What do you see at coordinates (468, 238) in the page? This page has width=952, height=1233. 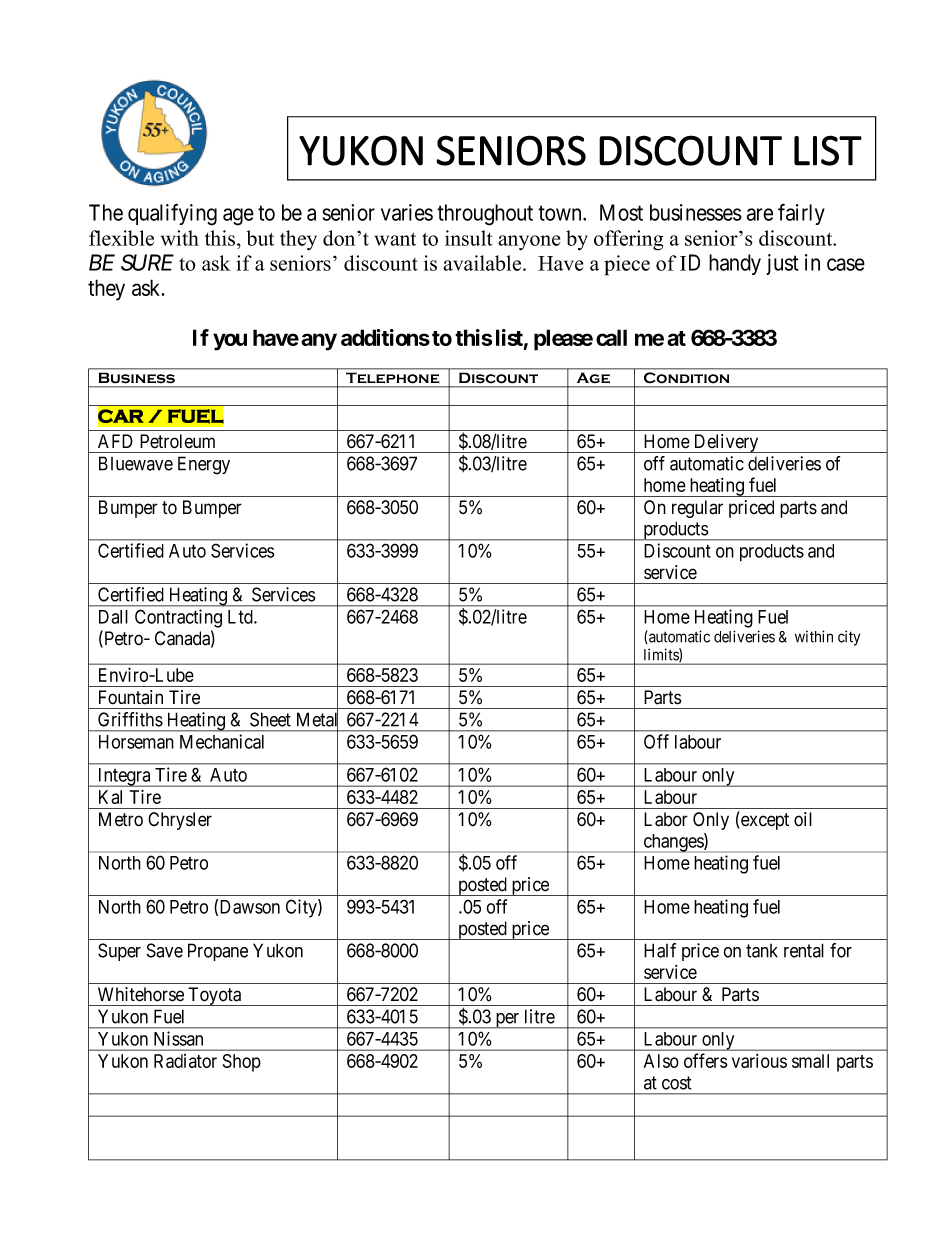 I see `insult` at bounding box center [468, 238].
